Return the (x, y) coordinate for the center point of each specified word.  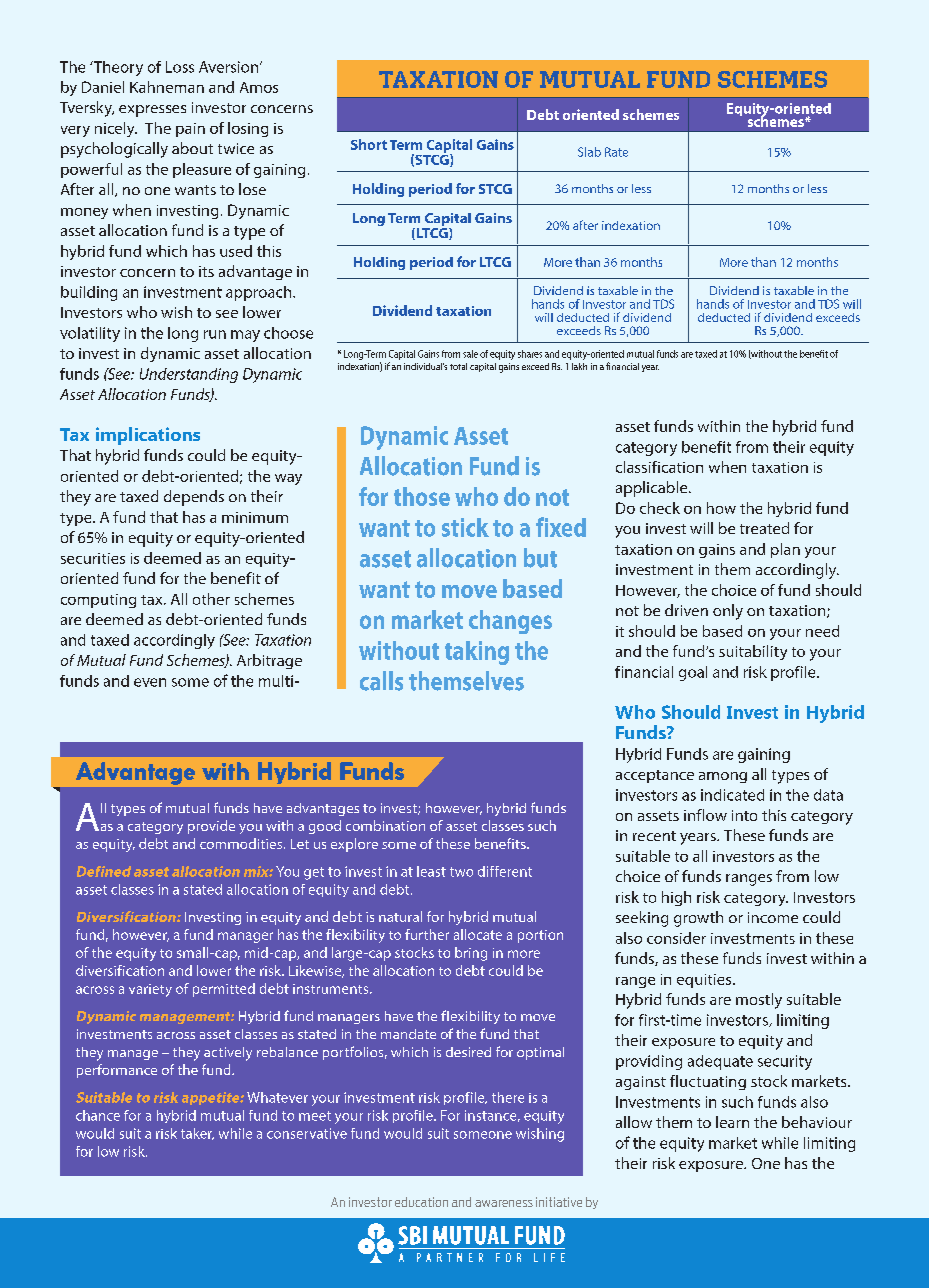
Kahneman (167, 87)
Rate (616, 152)
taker (197, 1134)
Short (369, 144)
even (150, 682)
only (728, 612)
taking (477, 653)
